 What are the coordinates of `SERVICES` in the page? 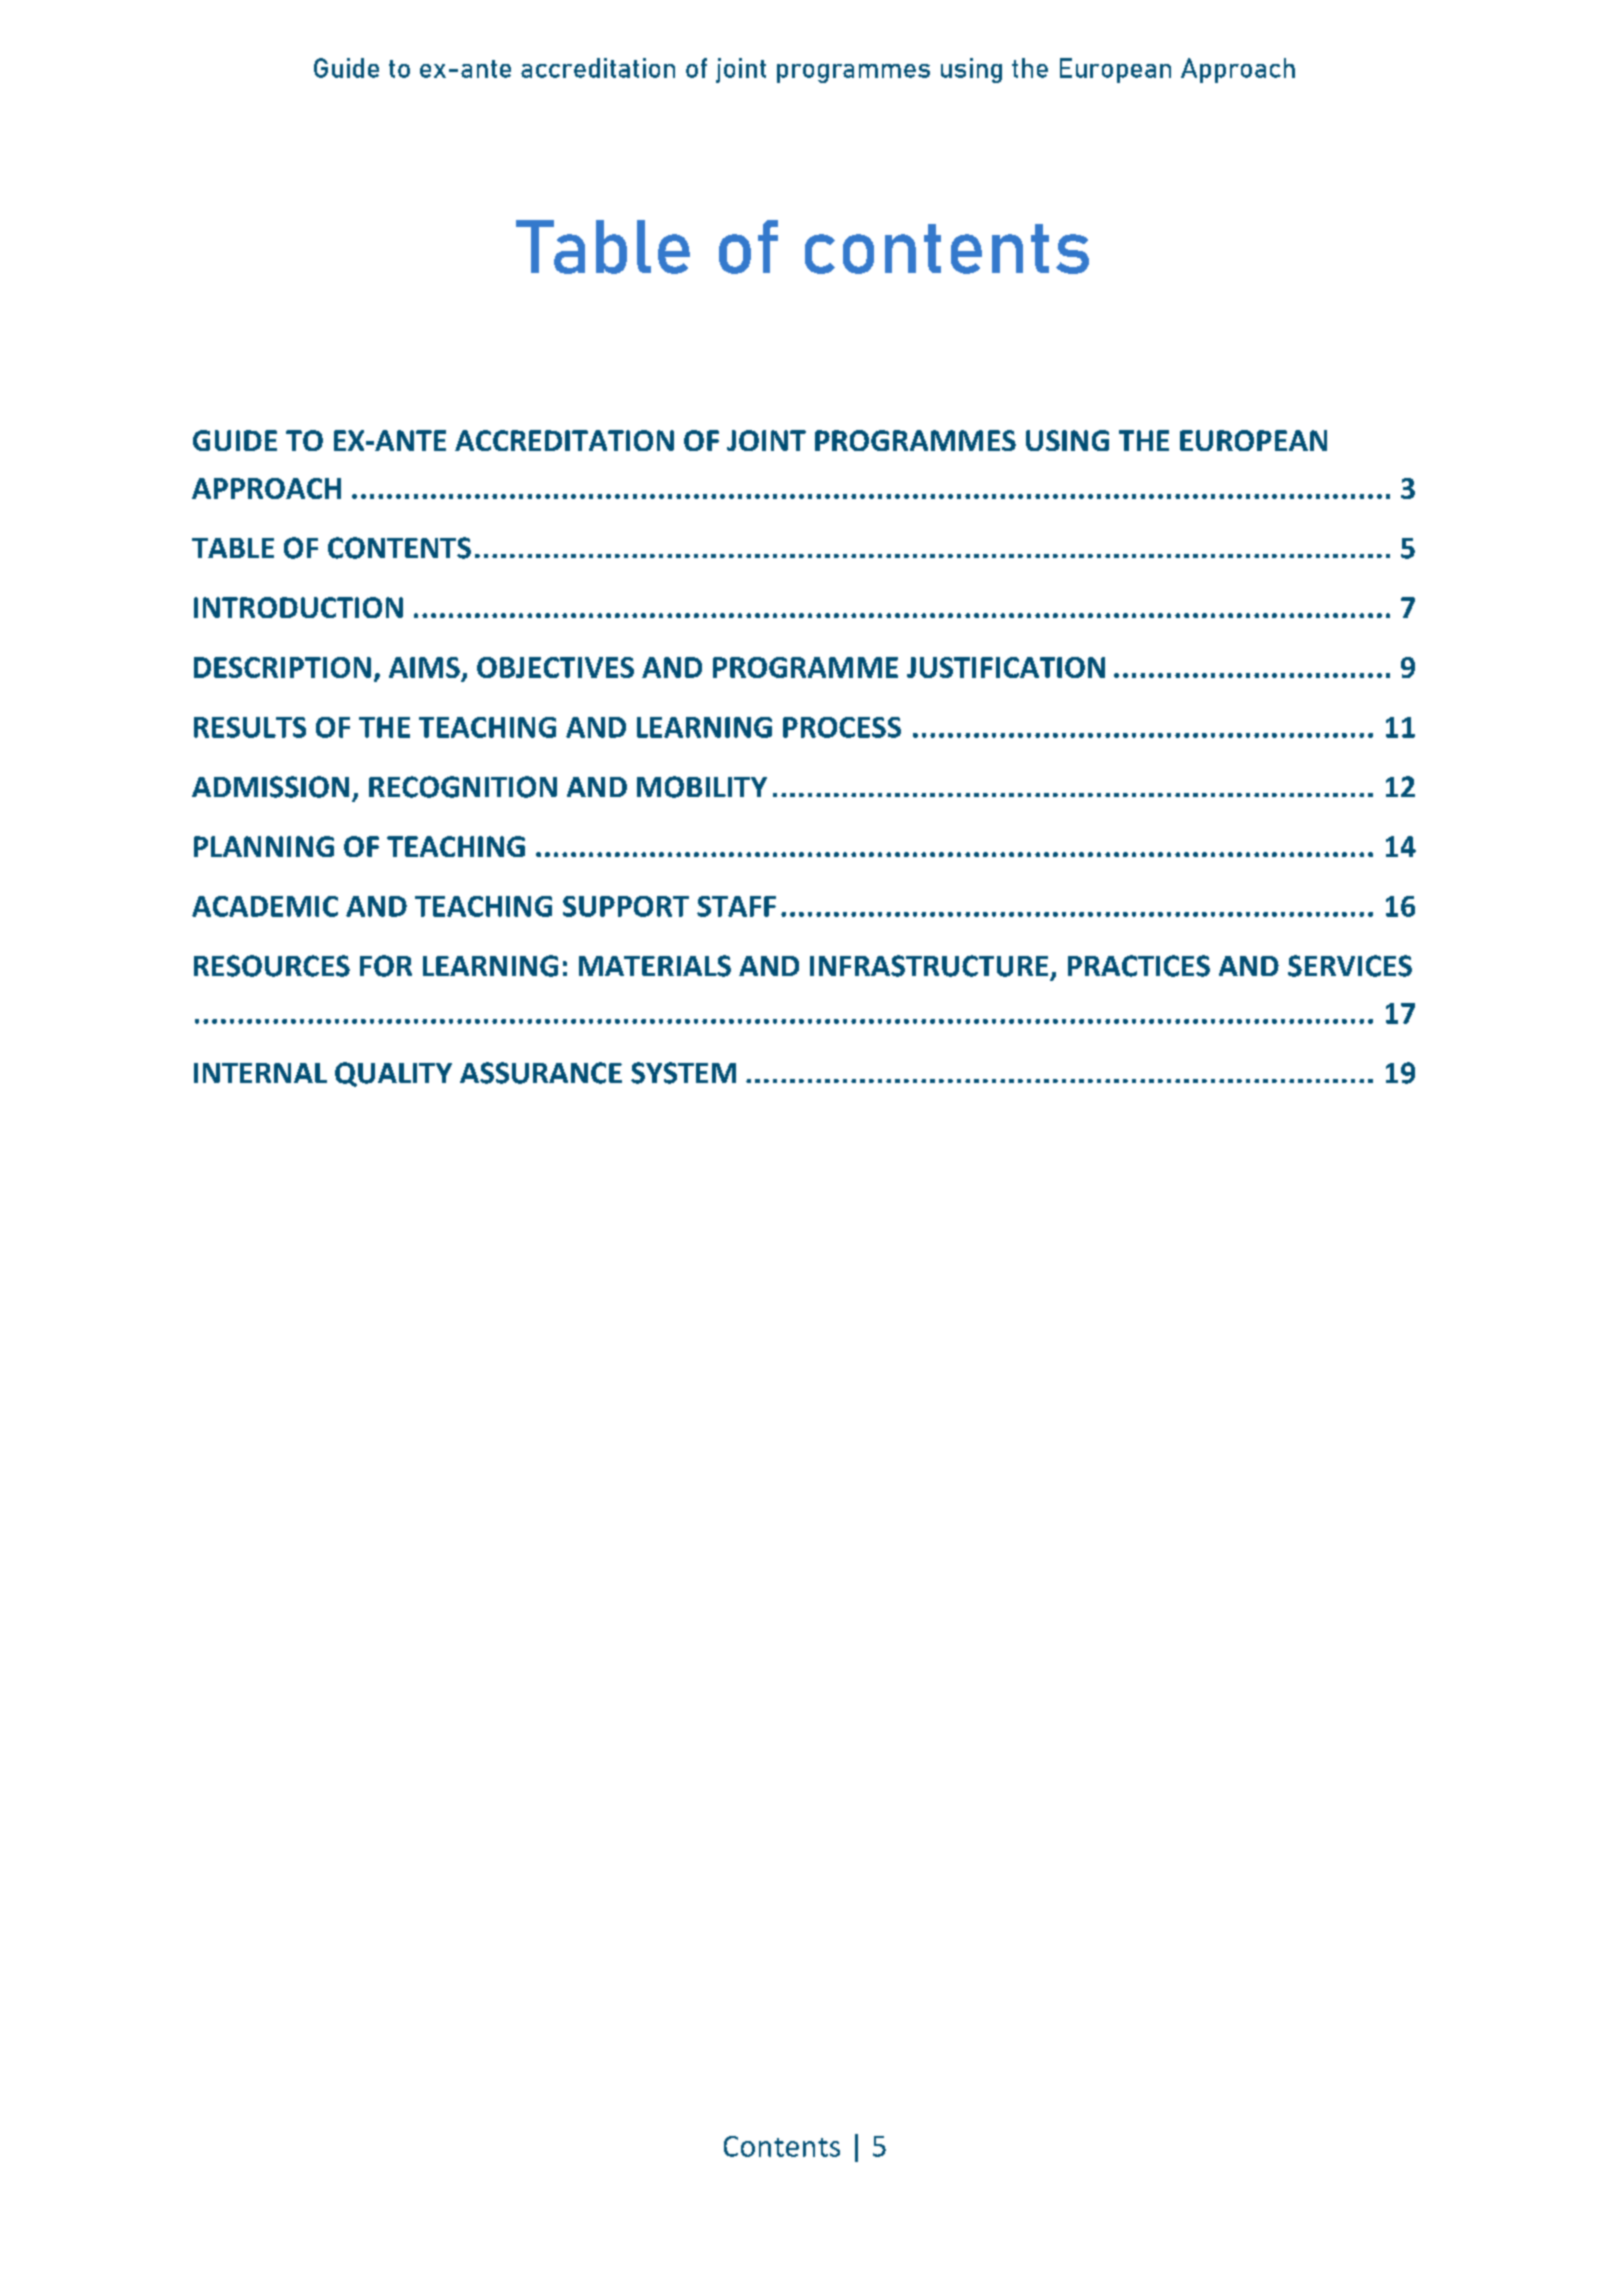 It's located at (1350, 966).
